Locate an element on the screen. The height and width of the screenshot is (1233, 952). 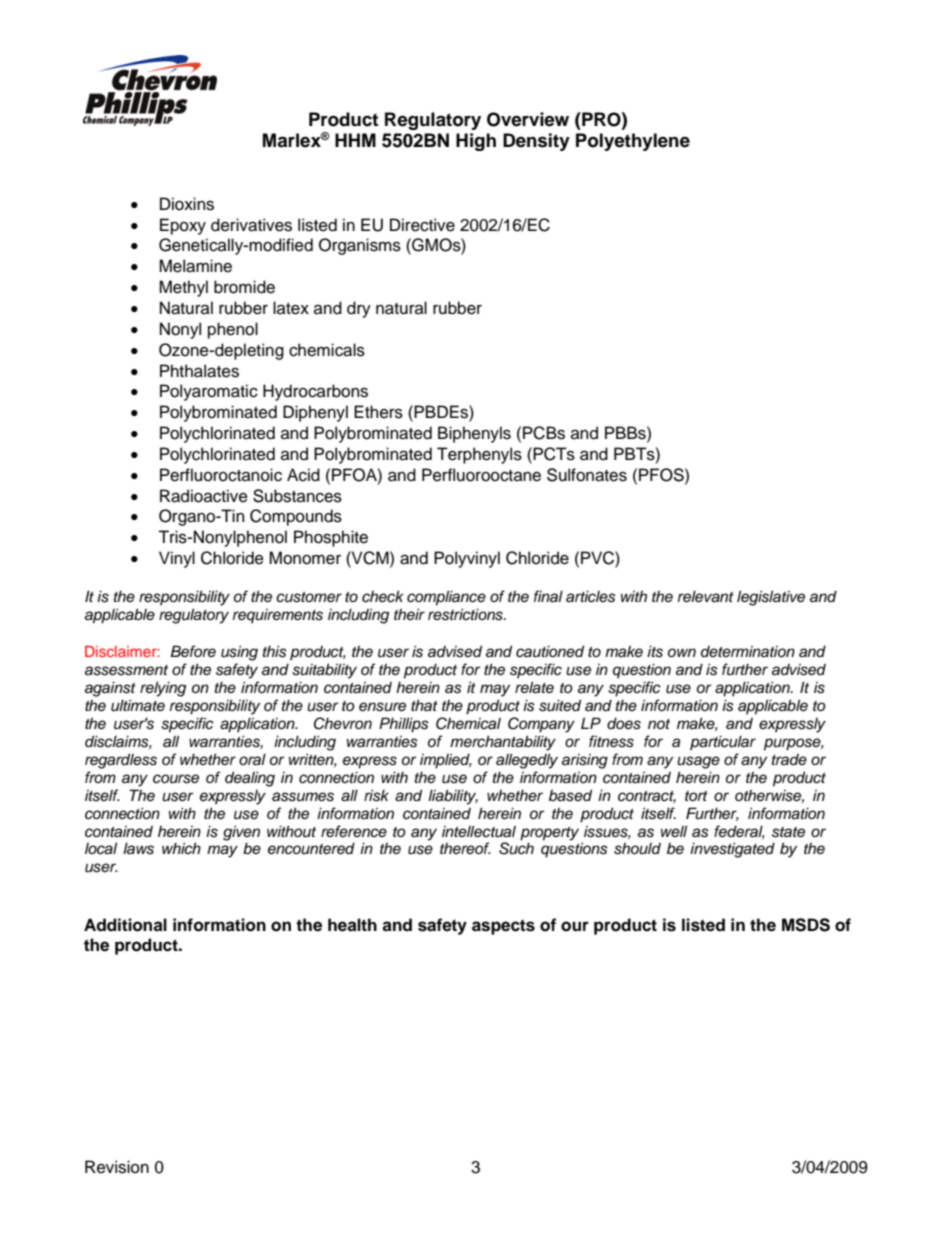
thereof is located at coordinates (465, 848).
